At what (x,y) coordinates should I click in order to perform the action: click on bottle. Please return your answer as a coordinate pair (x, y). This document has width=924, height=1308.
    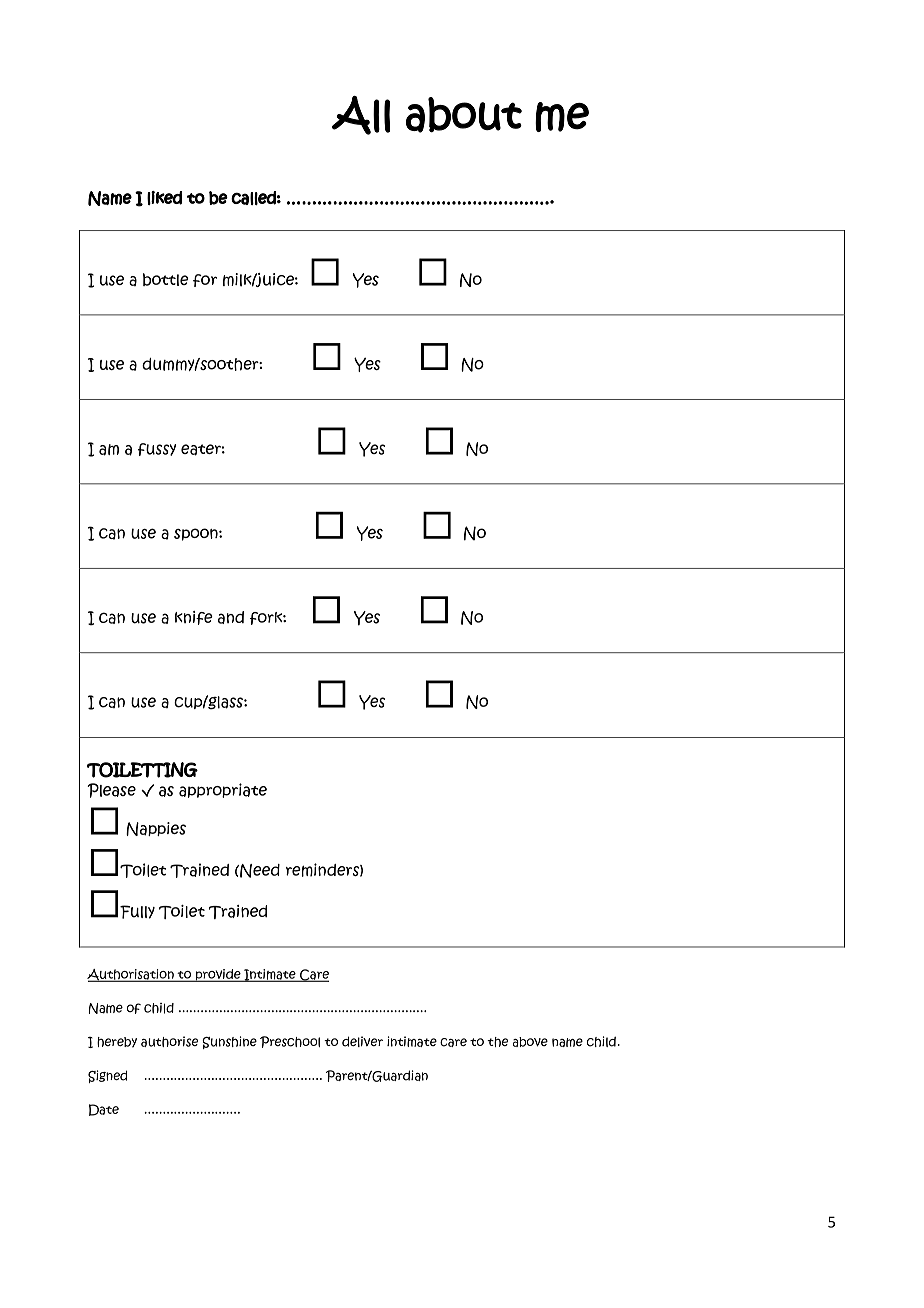
    Looking at the image, I should click on (166, 279).
